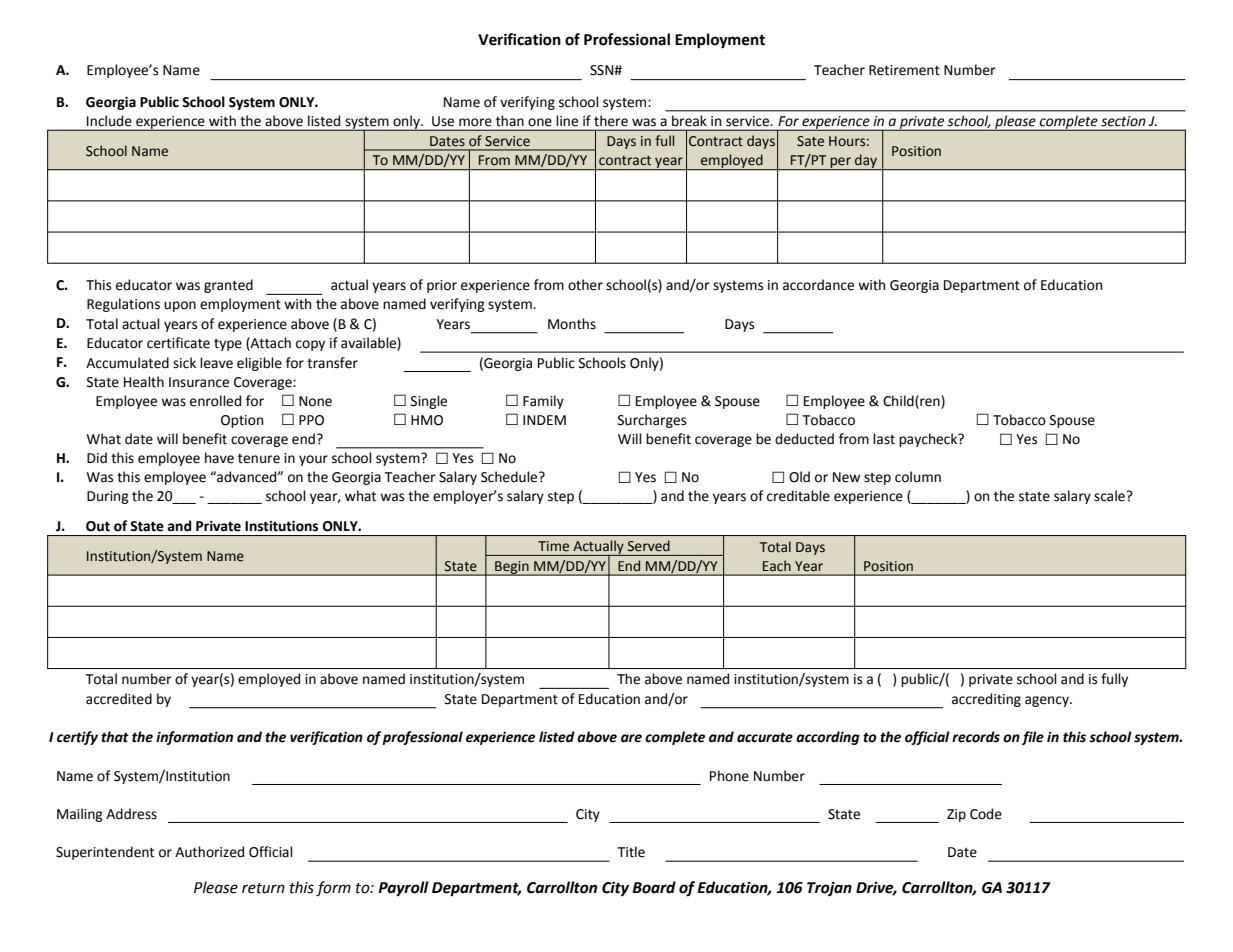 This document has height=952, width=1233. I want to click on column, so click(918, 477).
